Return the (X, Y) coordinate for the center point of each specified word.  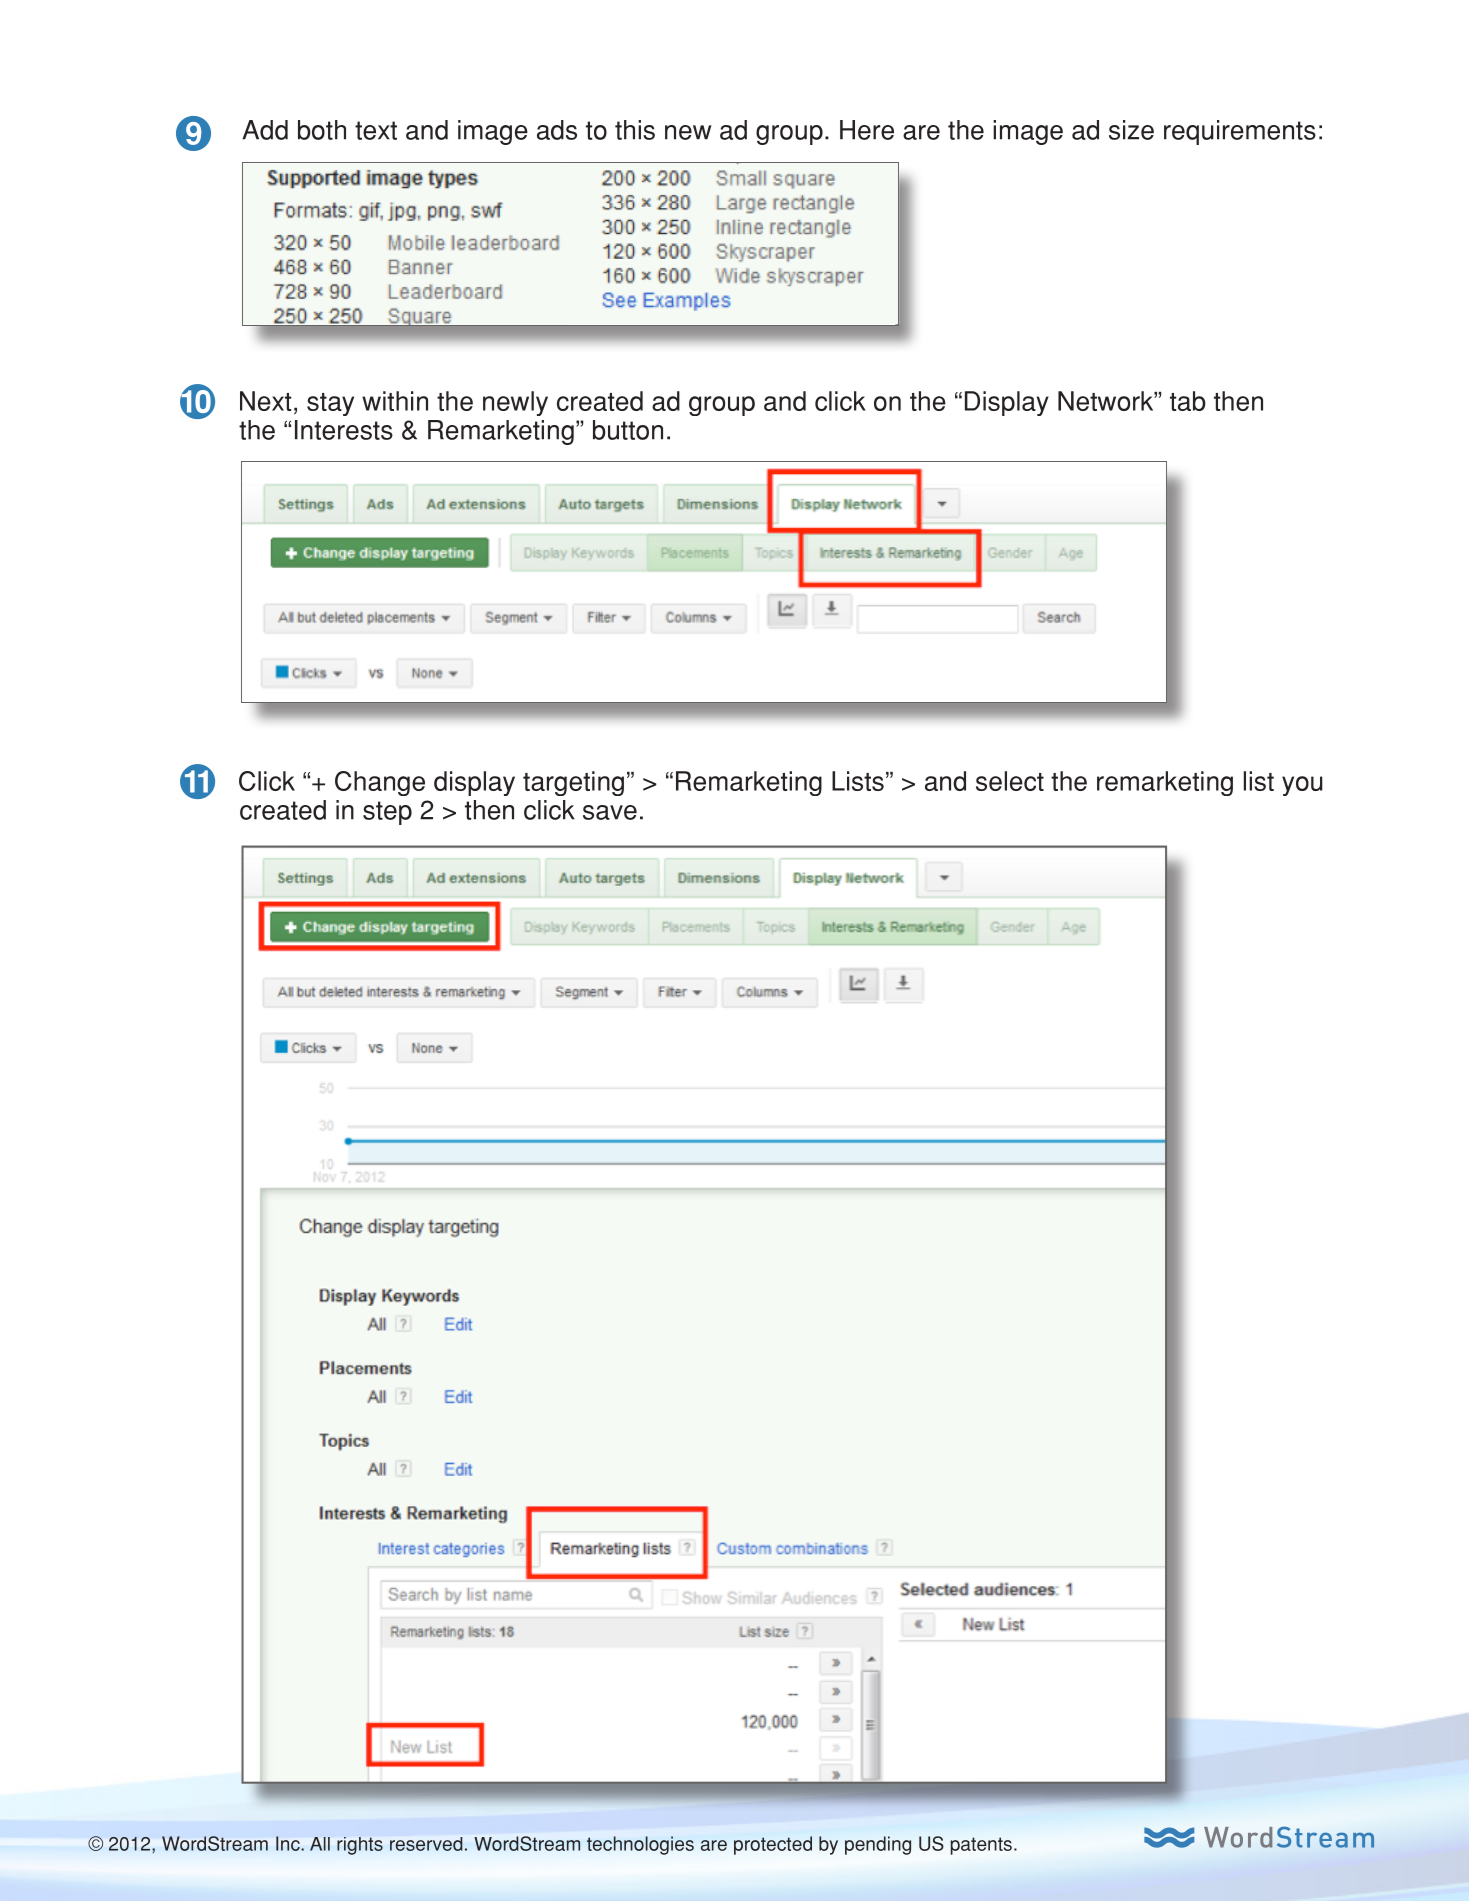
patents (981, 1846)
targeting (573, 783)
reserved (426, 1844)
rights (360, 1846)
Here (867, 130)
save (610, 812)
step (387, 813)
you (1302, 786)
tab (1188, 401)
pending (878, 1845)
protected (773, 1845)
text (376, 130)
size (1131, 130)
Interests (344, 430)
